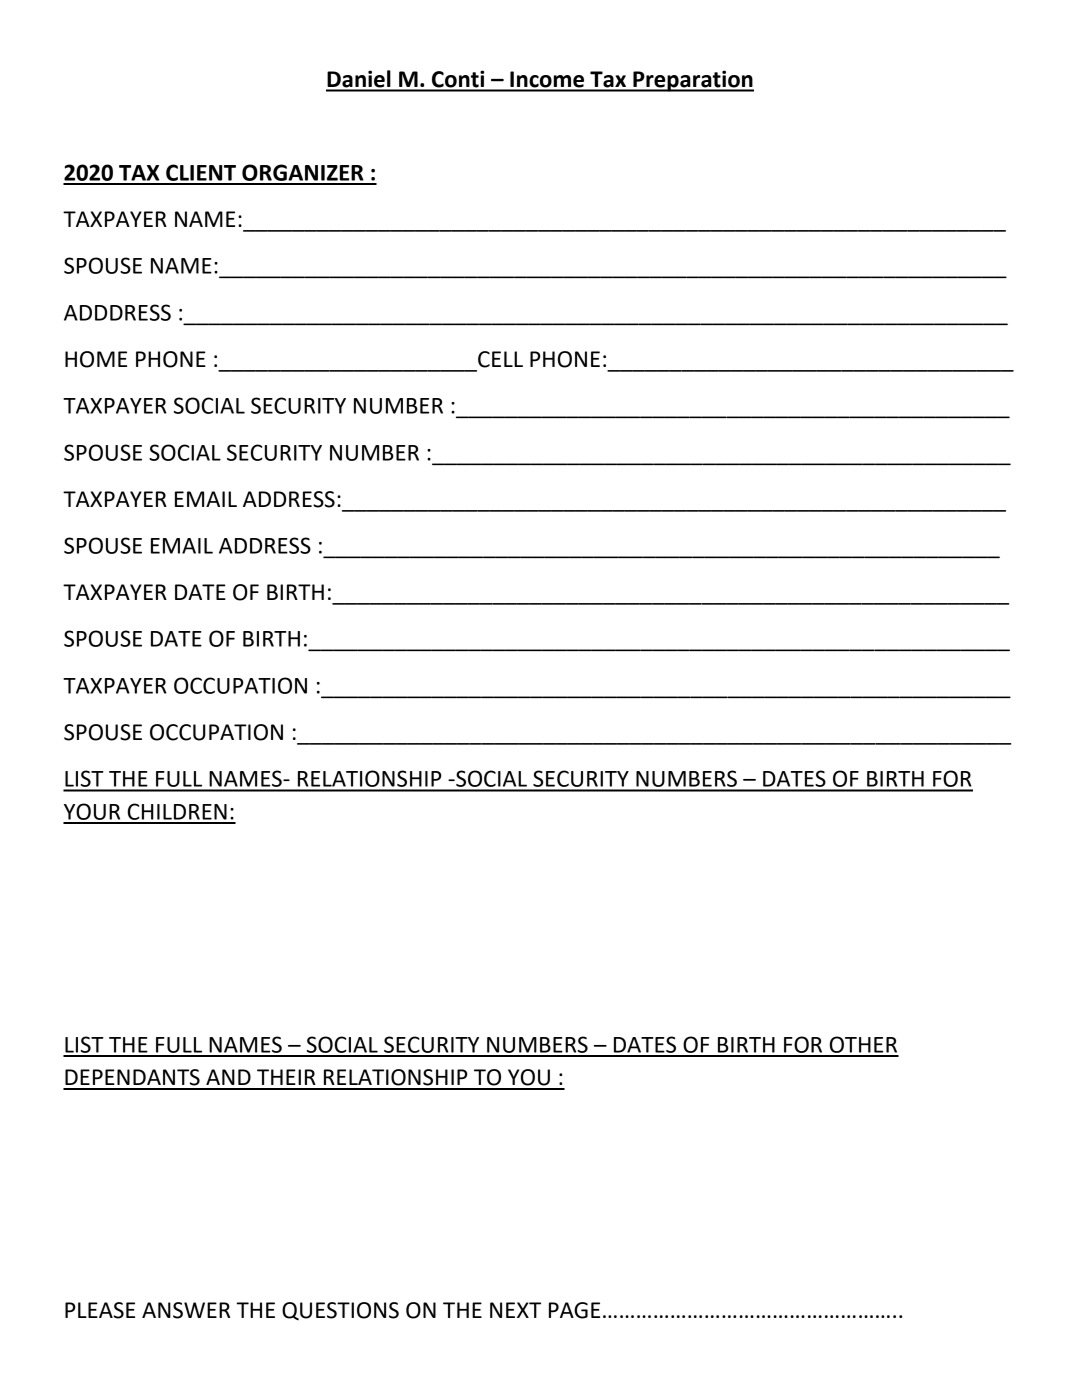  Describe the element at coordinates (100, 1310) in the screenshot. I see `PLEASE` at that location.
